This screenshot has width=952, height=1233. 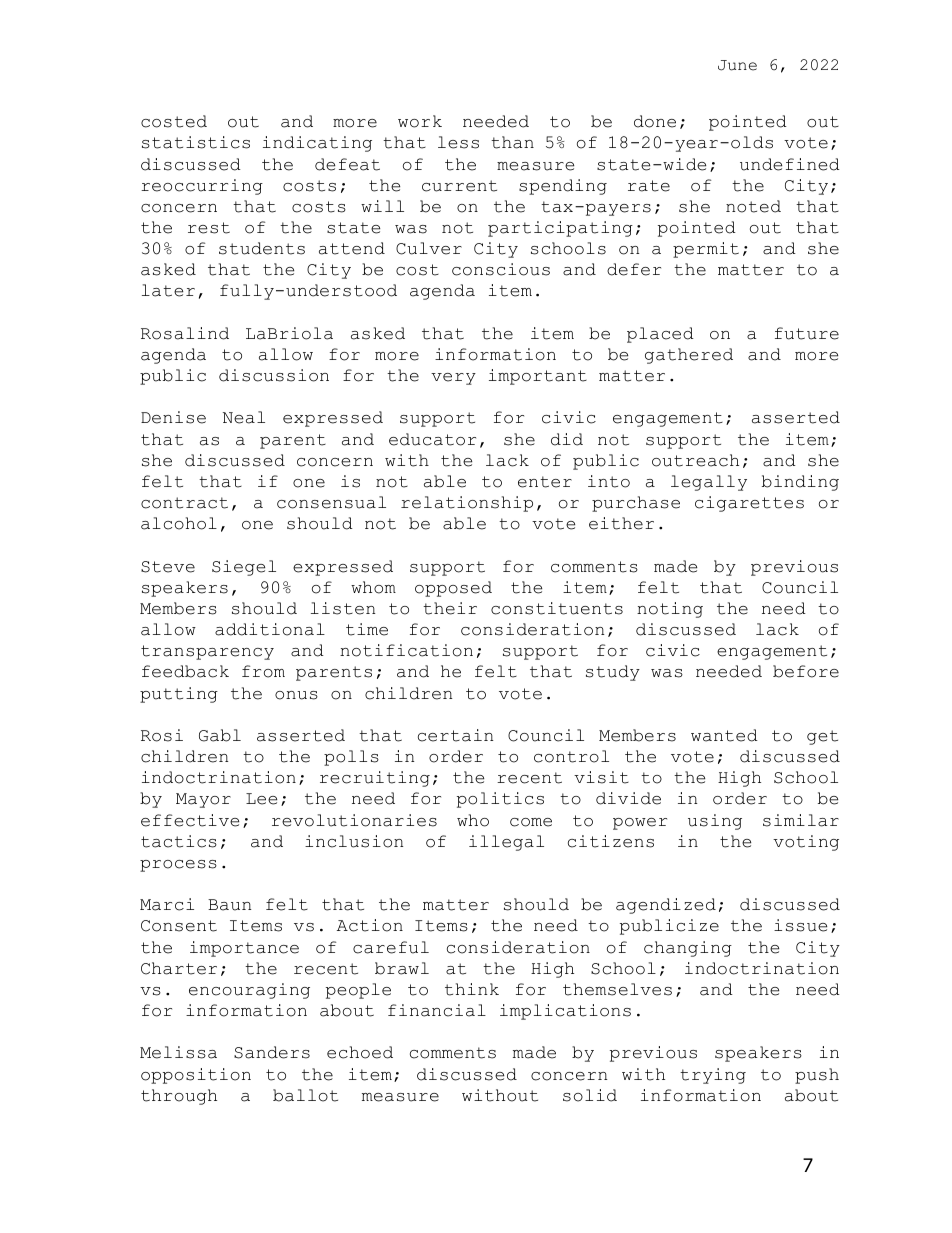 I want to click on June, so click(x=737, y=65).
